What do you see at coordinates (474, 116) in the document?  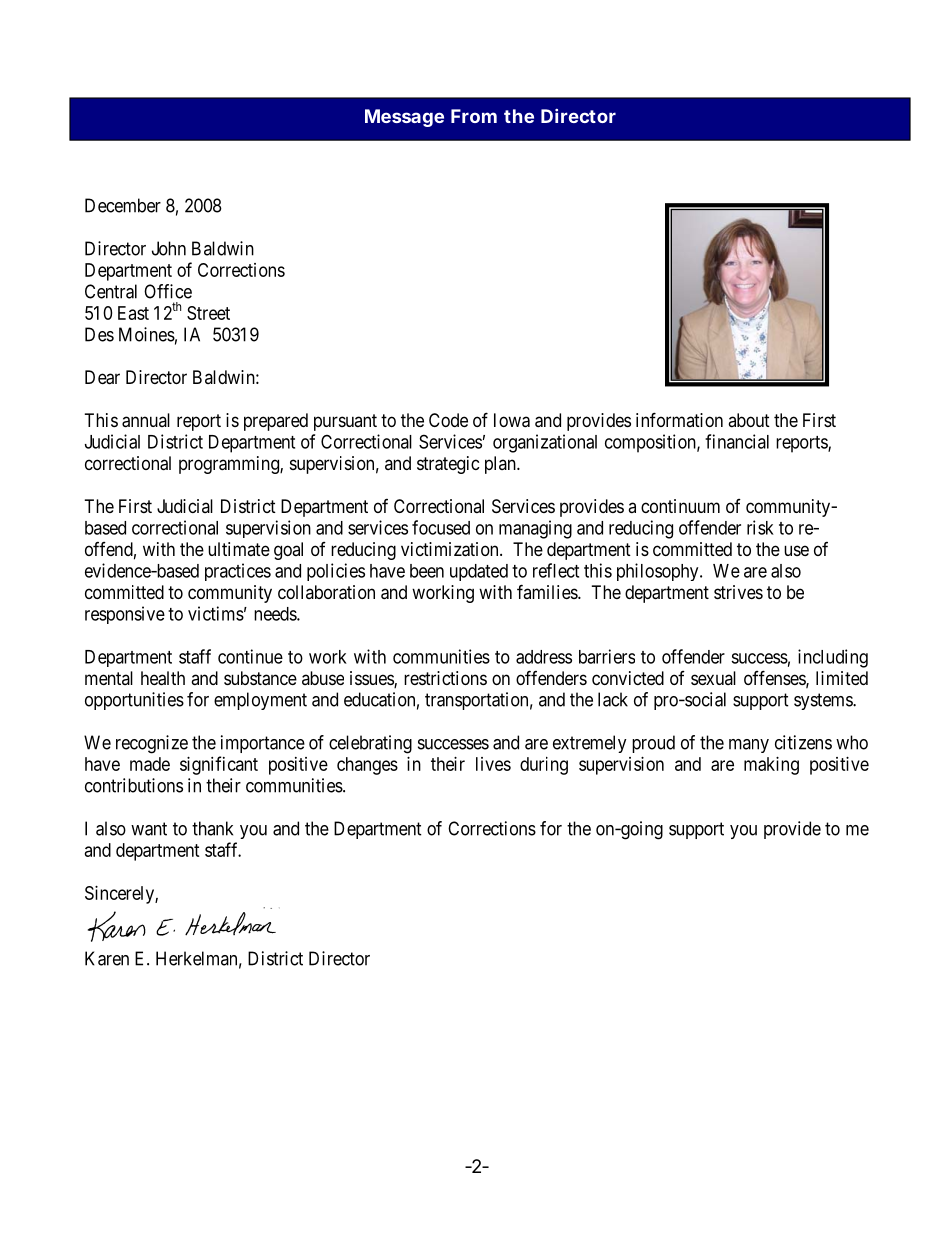 I see `From` at bounding box center [474, 116].
